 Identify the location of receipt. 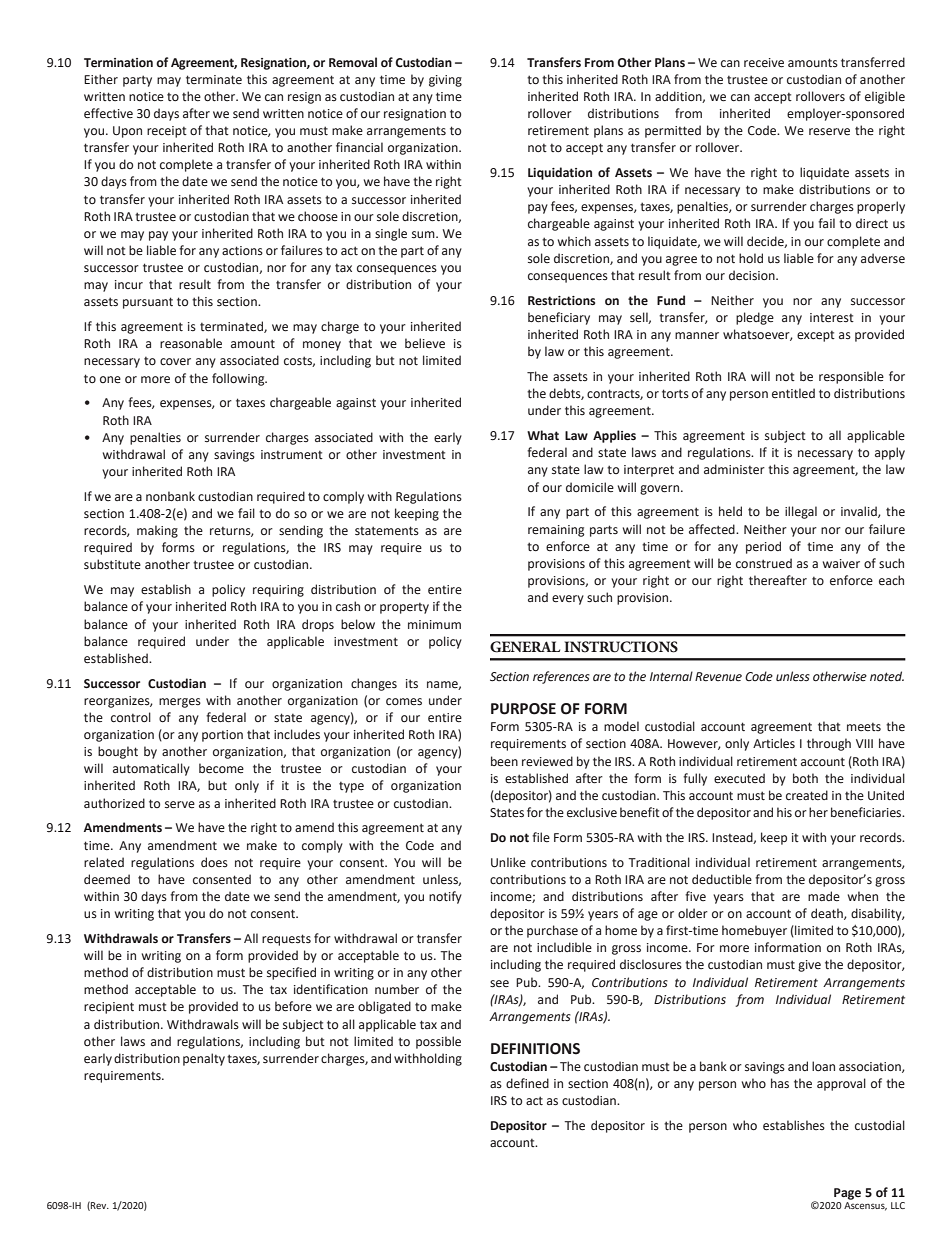
(167, 132).
